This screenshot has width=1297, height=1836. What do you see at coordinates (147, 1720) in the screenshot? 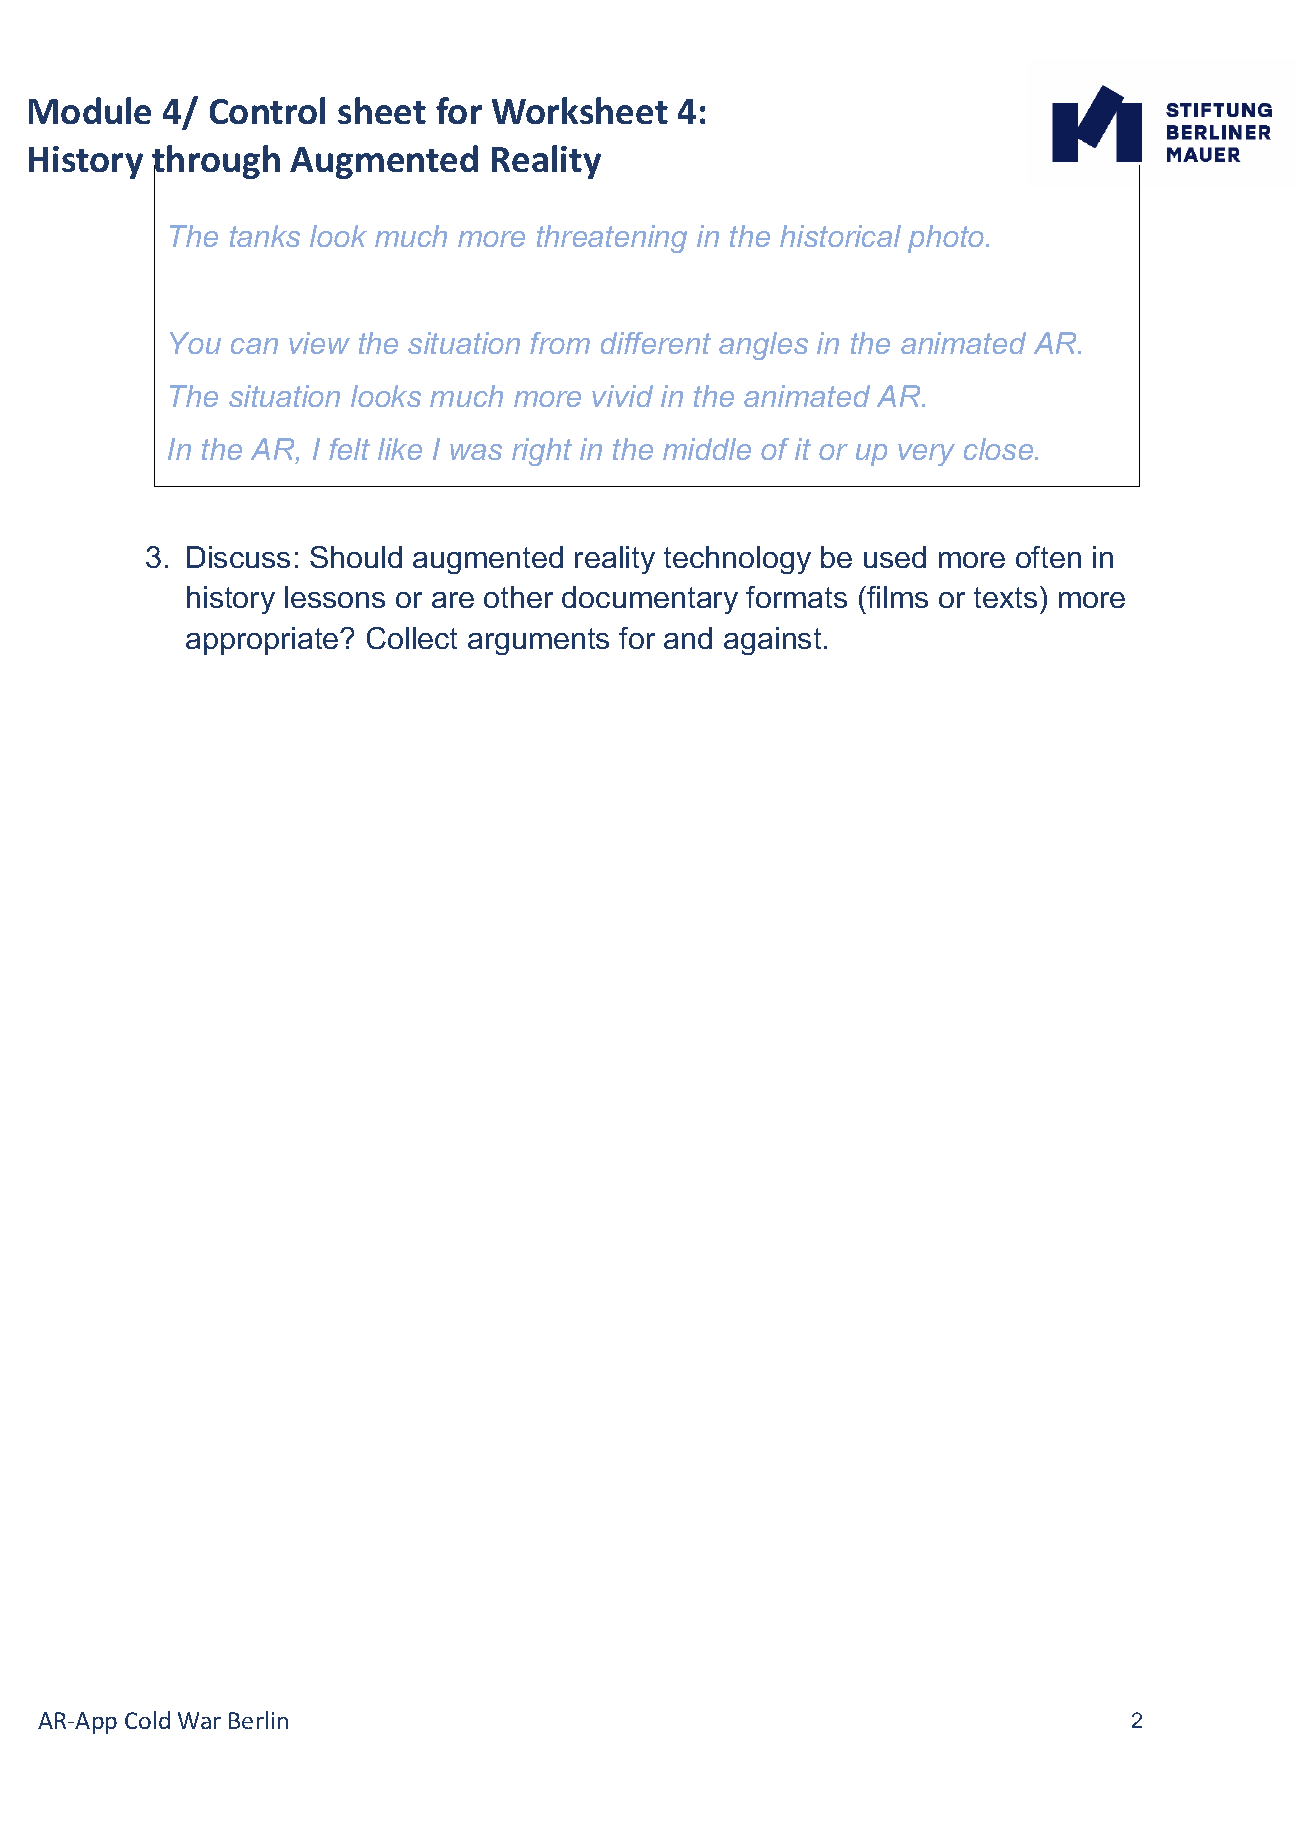
I see `Cold` at bounding box center [147, 1720].
